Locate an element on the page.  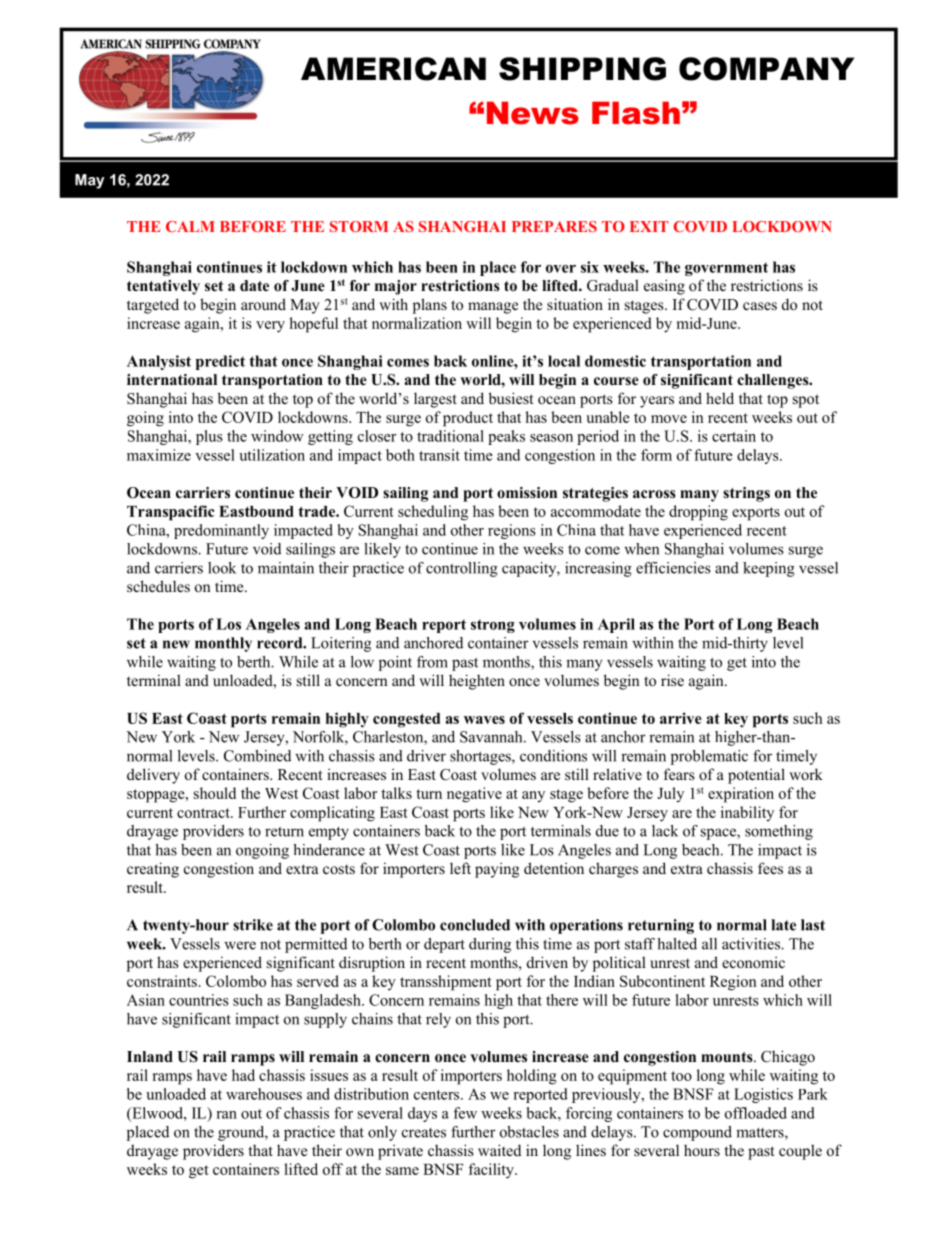
plus is located at coordinates (209, 437).
